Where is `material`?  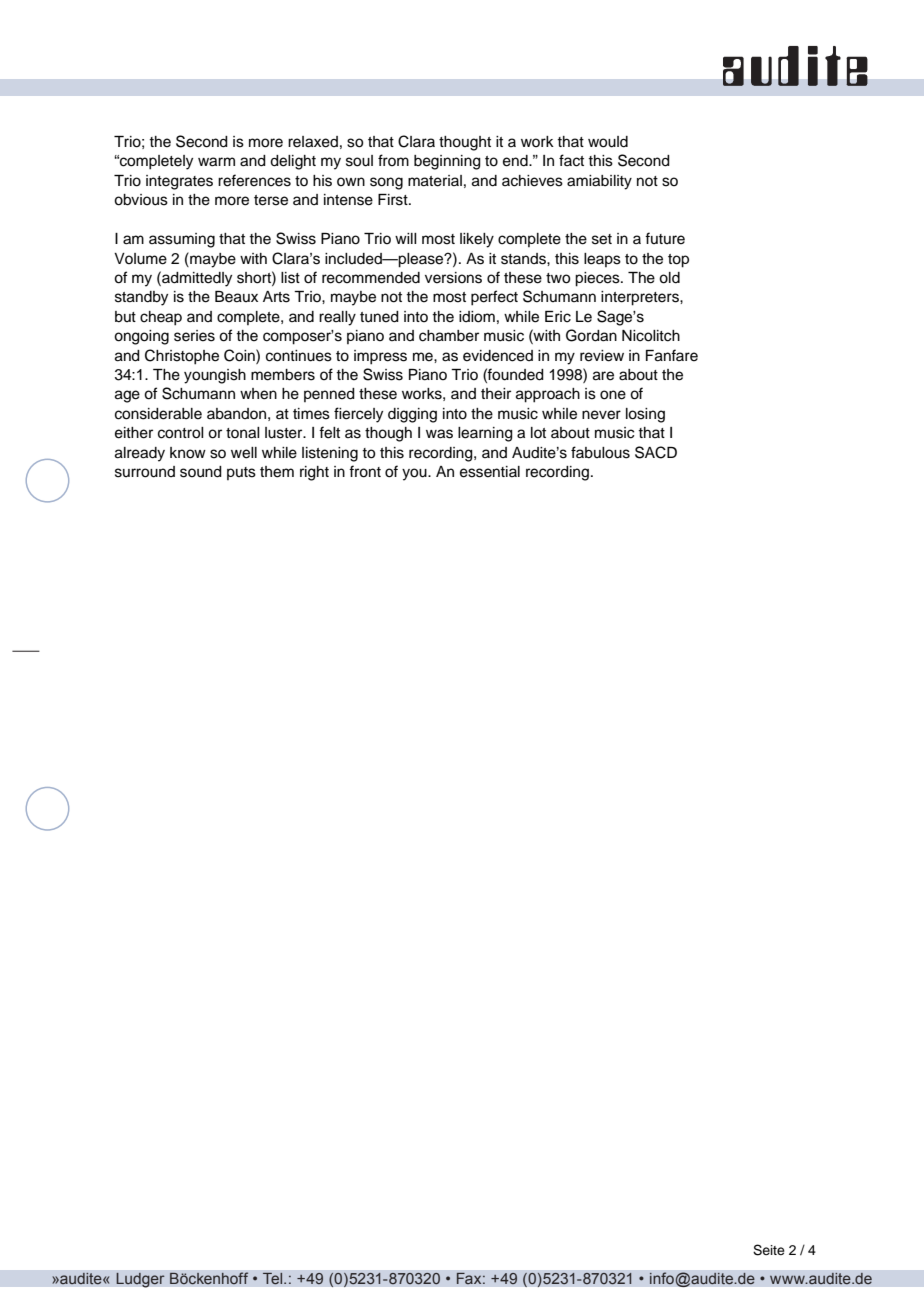 material is located at coordinates (435, 181).
